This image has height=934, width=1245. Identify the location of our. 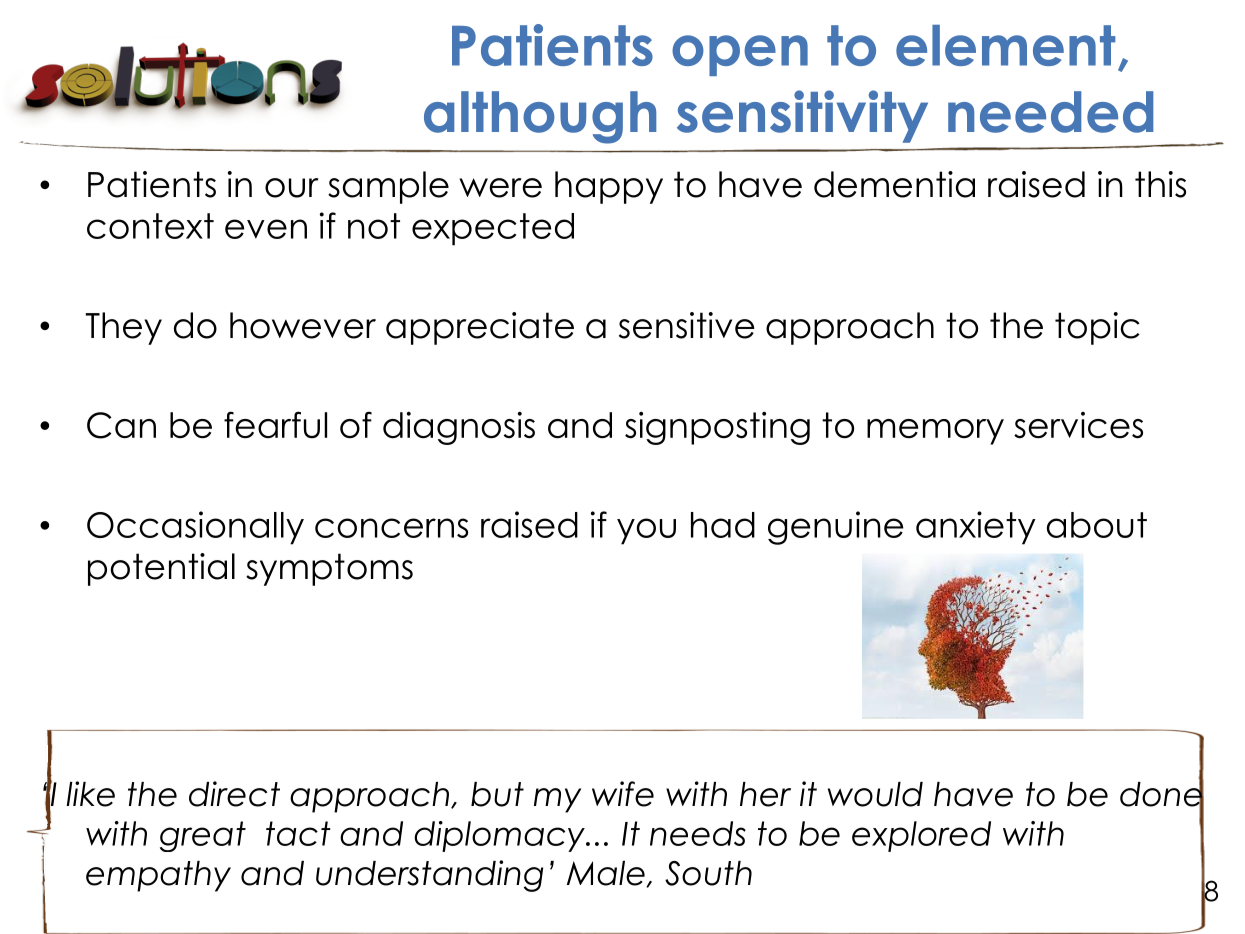
(292, 188).
